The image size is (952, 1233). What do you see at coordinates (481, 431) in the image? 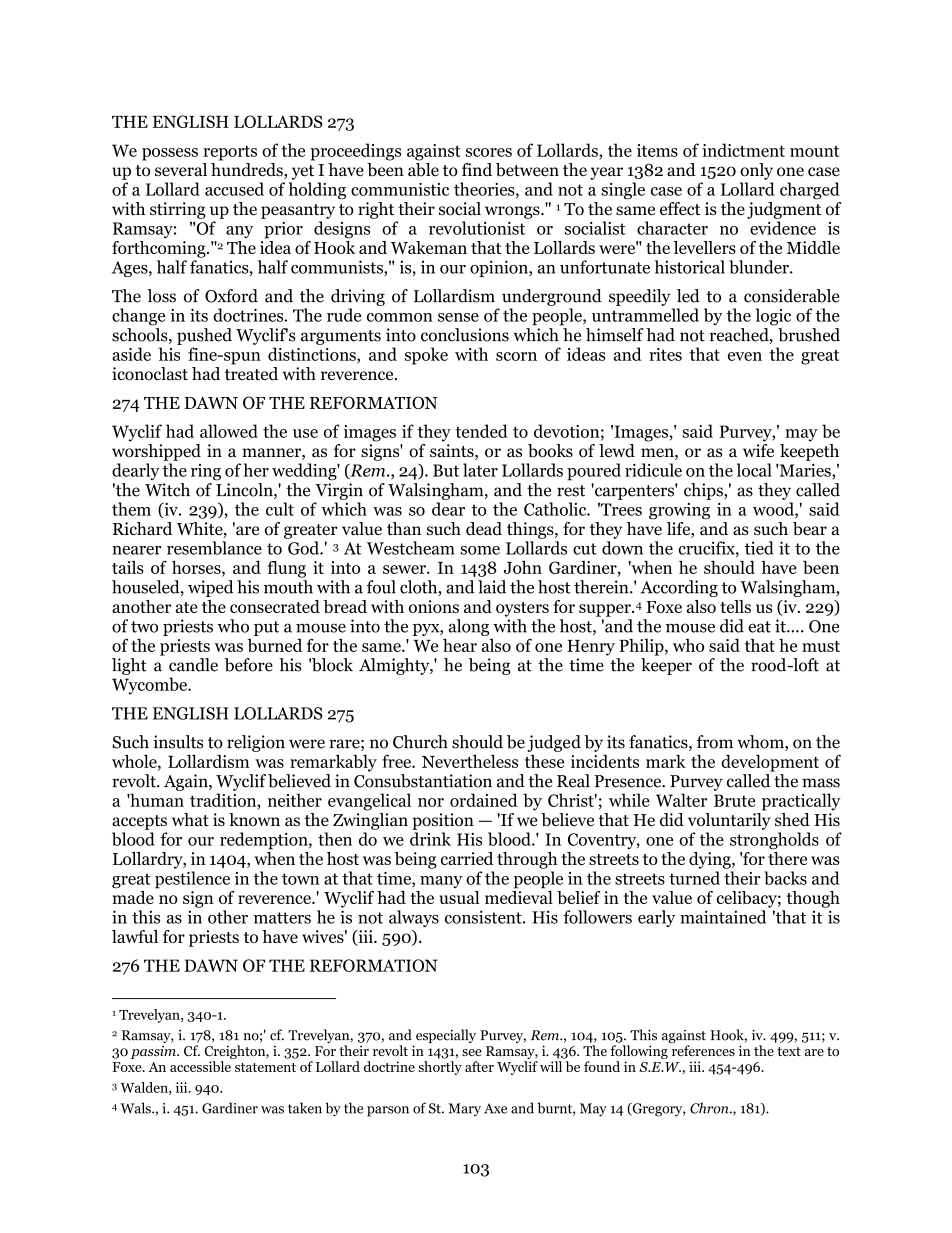
I see `tended` at bounding box center [481, 431].
